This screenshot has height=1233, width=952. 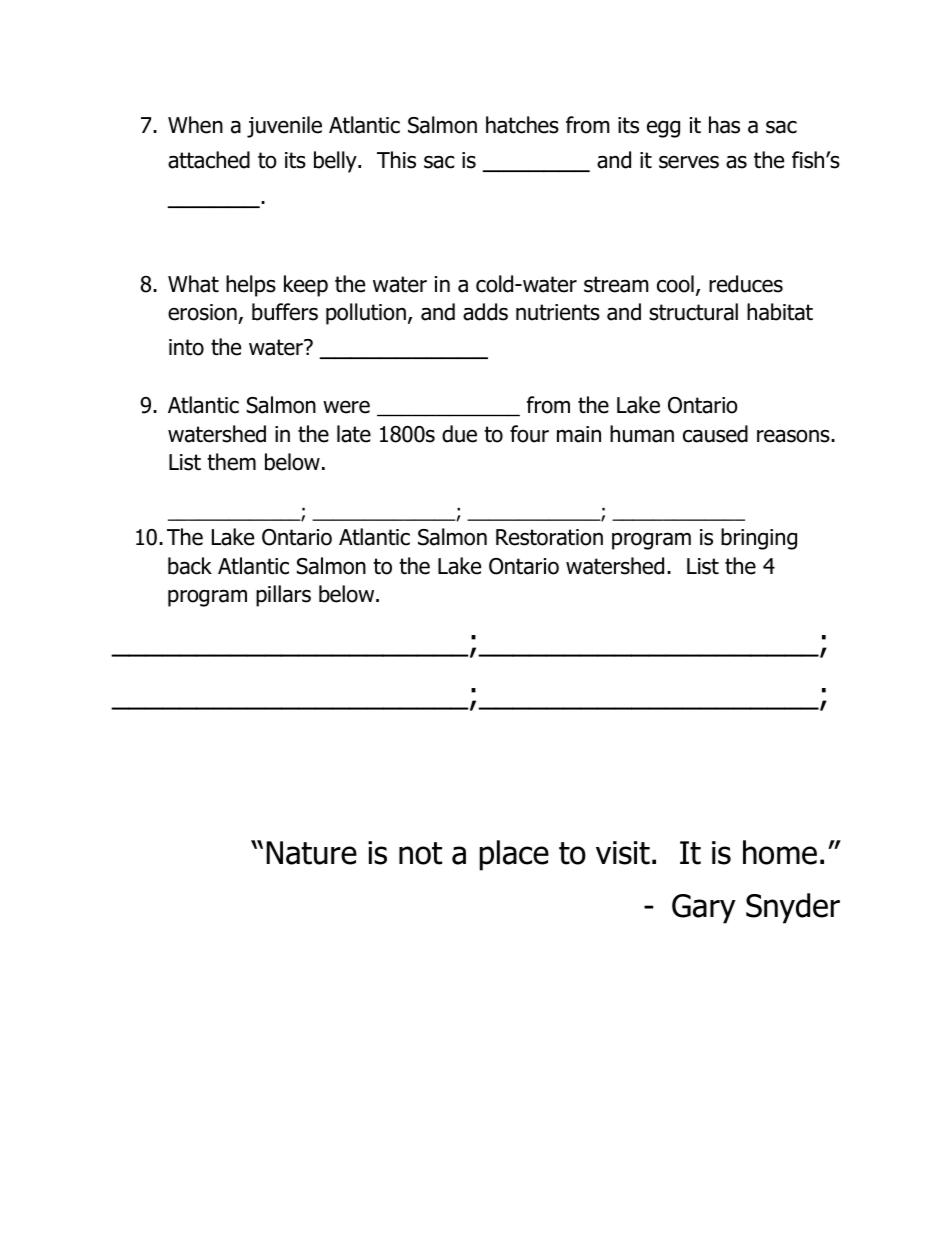 I want to click on structural, so click(x=693, y=312).
